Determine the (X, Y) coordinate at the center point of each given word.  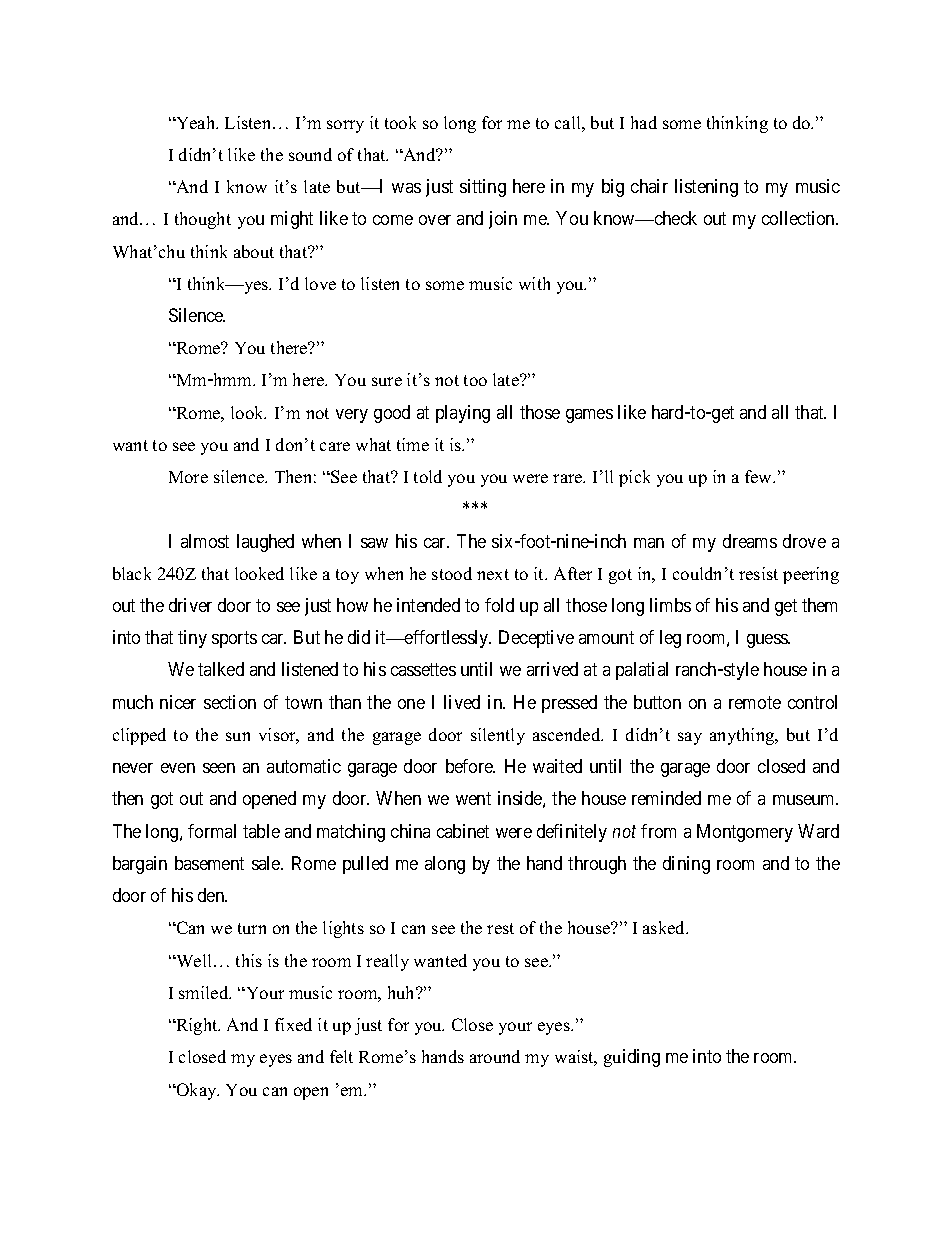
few (760, 476)
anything (743, 736)
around (495, 1056)
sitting (483, 188)
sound (310, 154)
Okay (196, 1091)
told (428, 476)
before (470, 766)
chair (649, 186)
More (188, 477)
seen (219, 768)
